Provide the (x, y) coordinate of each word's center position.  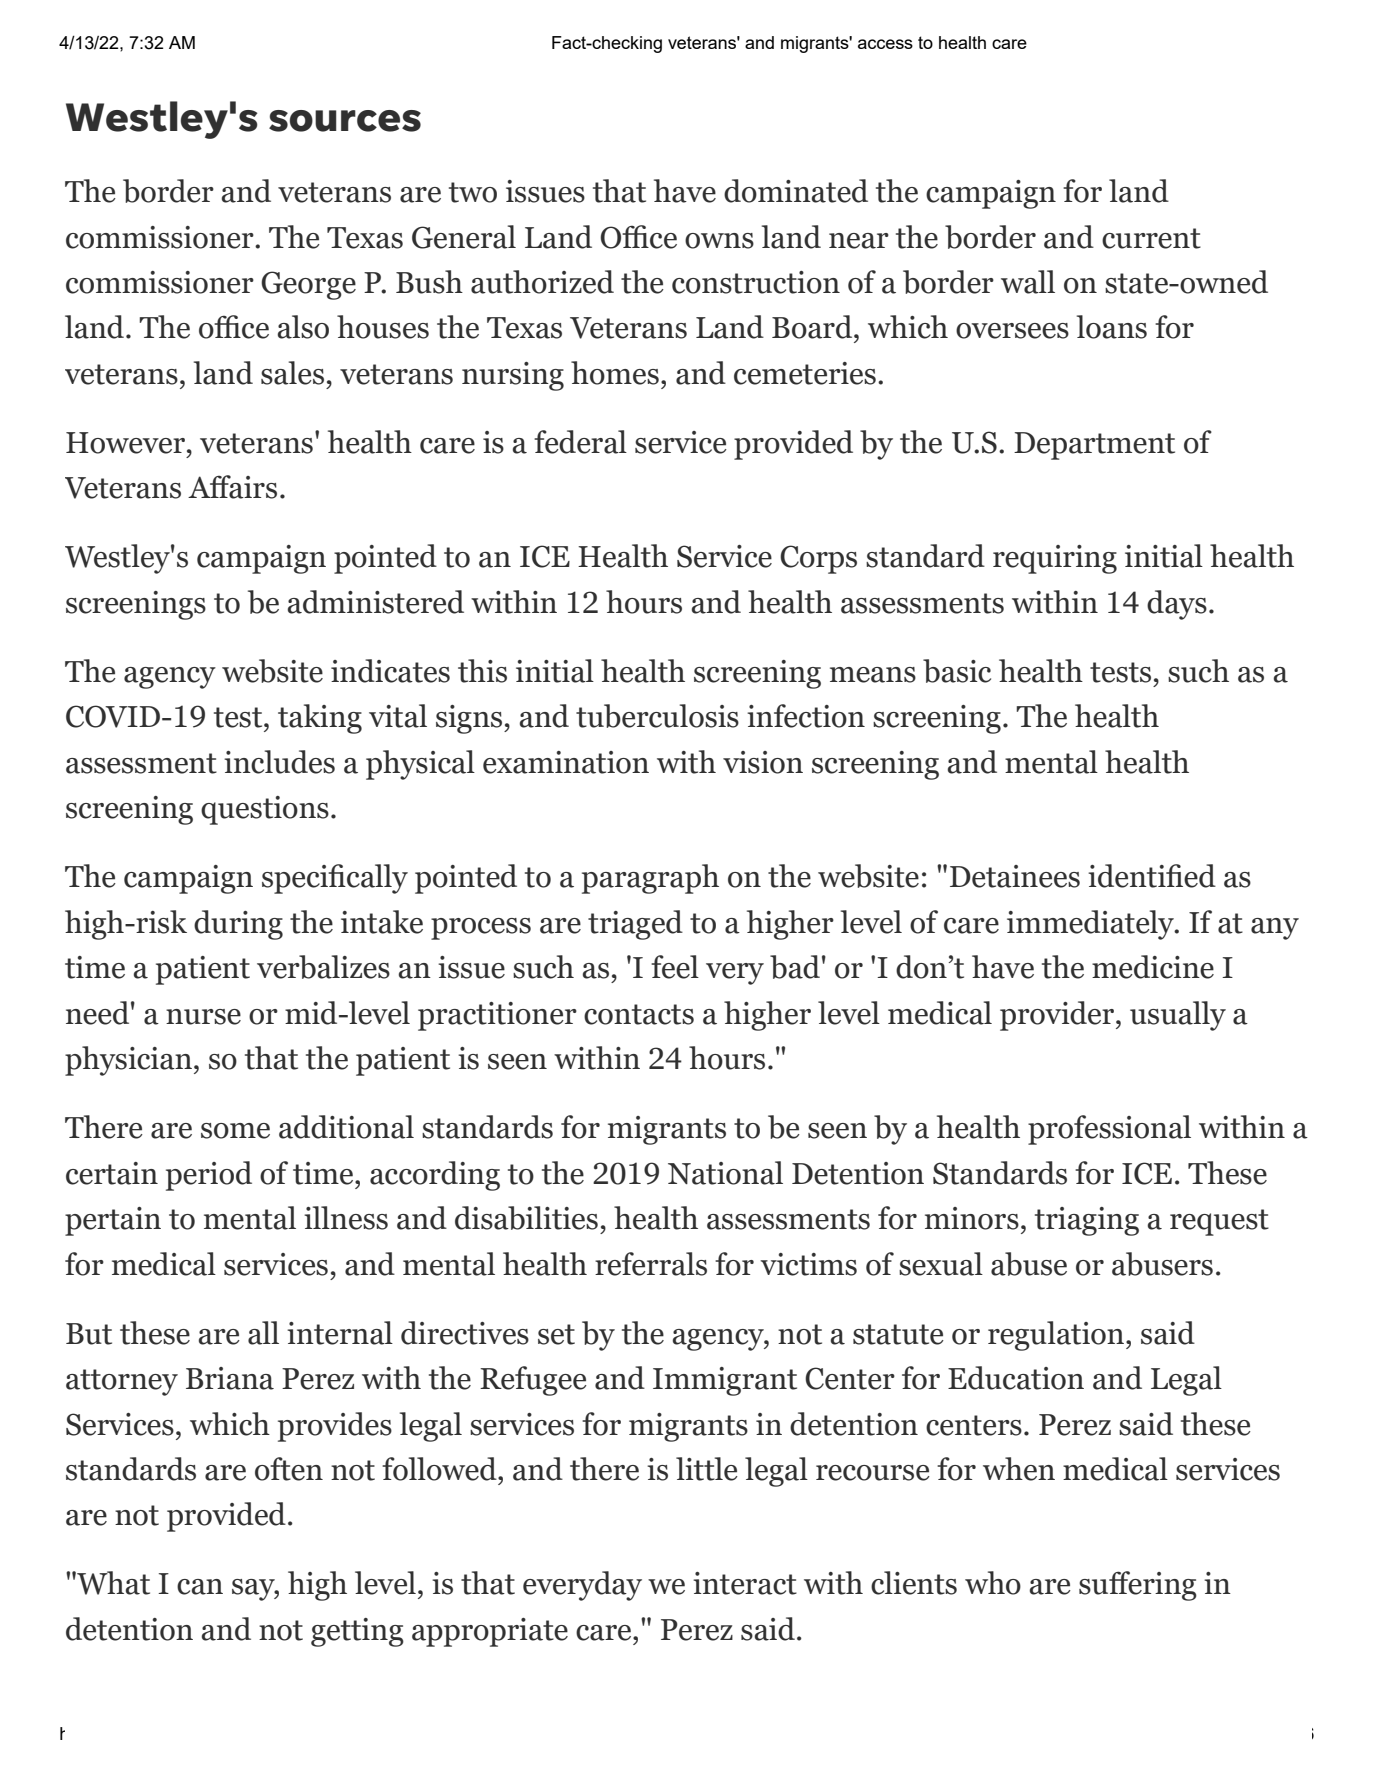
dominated (796, 191)
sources (345, 121)
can (200, 1587)
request (1219, 1222)
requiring (1055, 559)
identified (1152, 876)
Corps (818, 559)
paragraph (650, 879)
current (1151, 238)
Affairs (232, 487)
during (238, 925)
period (209, 1176)
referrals (651, 1264)
